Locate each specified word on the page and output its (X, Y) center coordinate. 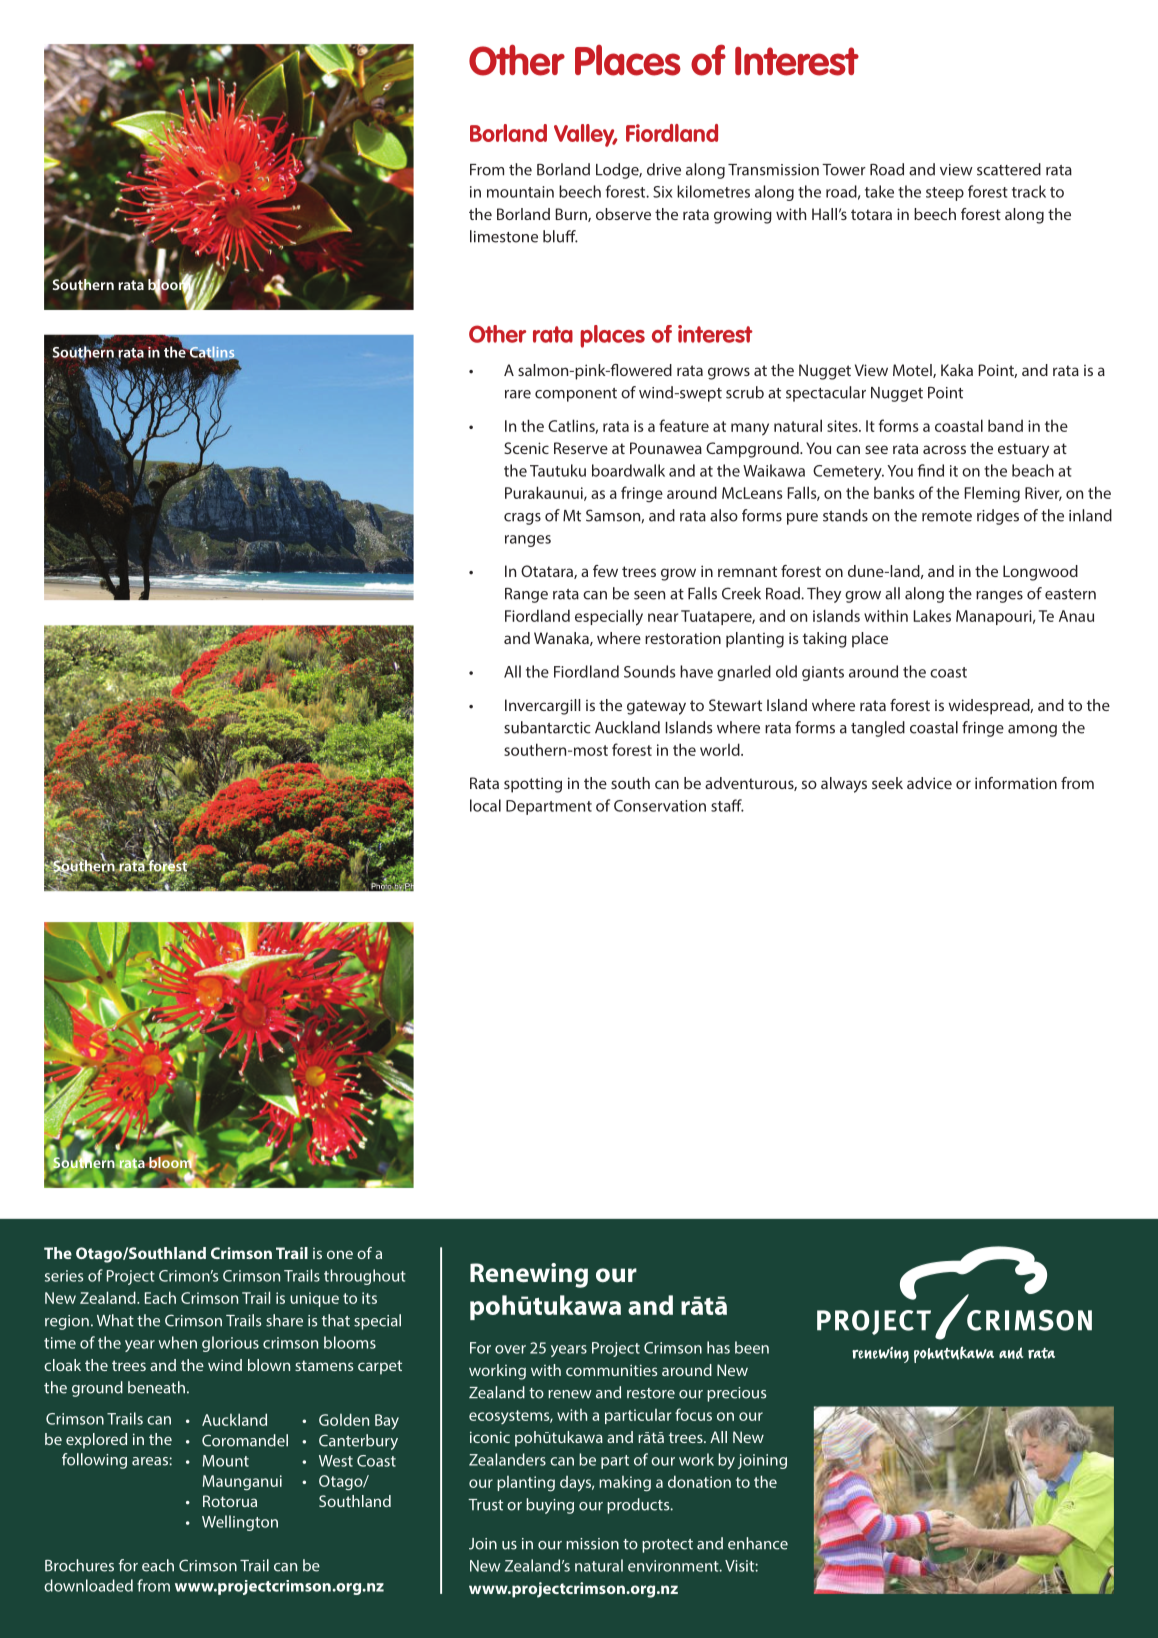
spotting (533, 785)
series (64, 1276)
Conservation (660, 806)
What (115, 1320)
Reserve (581, 448)
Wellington (240, 1523)
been (752, 1347)
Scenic (526, 448)
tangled (878, 729)
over (510, 1349)
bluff (560, 236)
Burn (572, 215)
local (485, 805)
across (944, 449)
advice (929, 783)
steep (945, 194)
